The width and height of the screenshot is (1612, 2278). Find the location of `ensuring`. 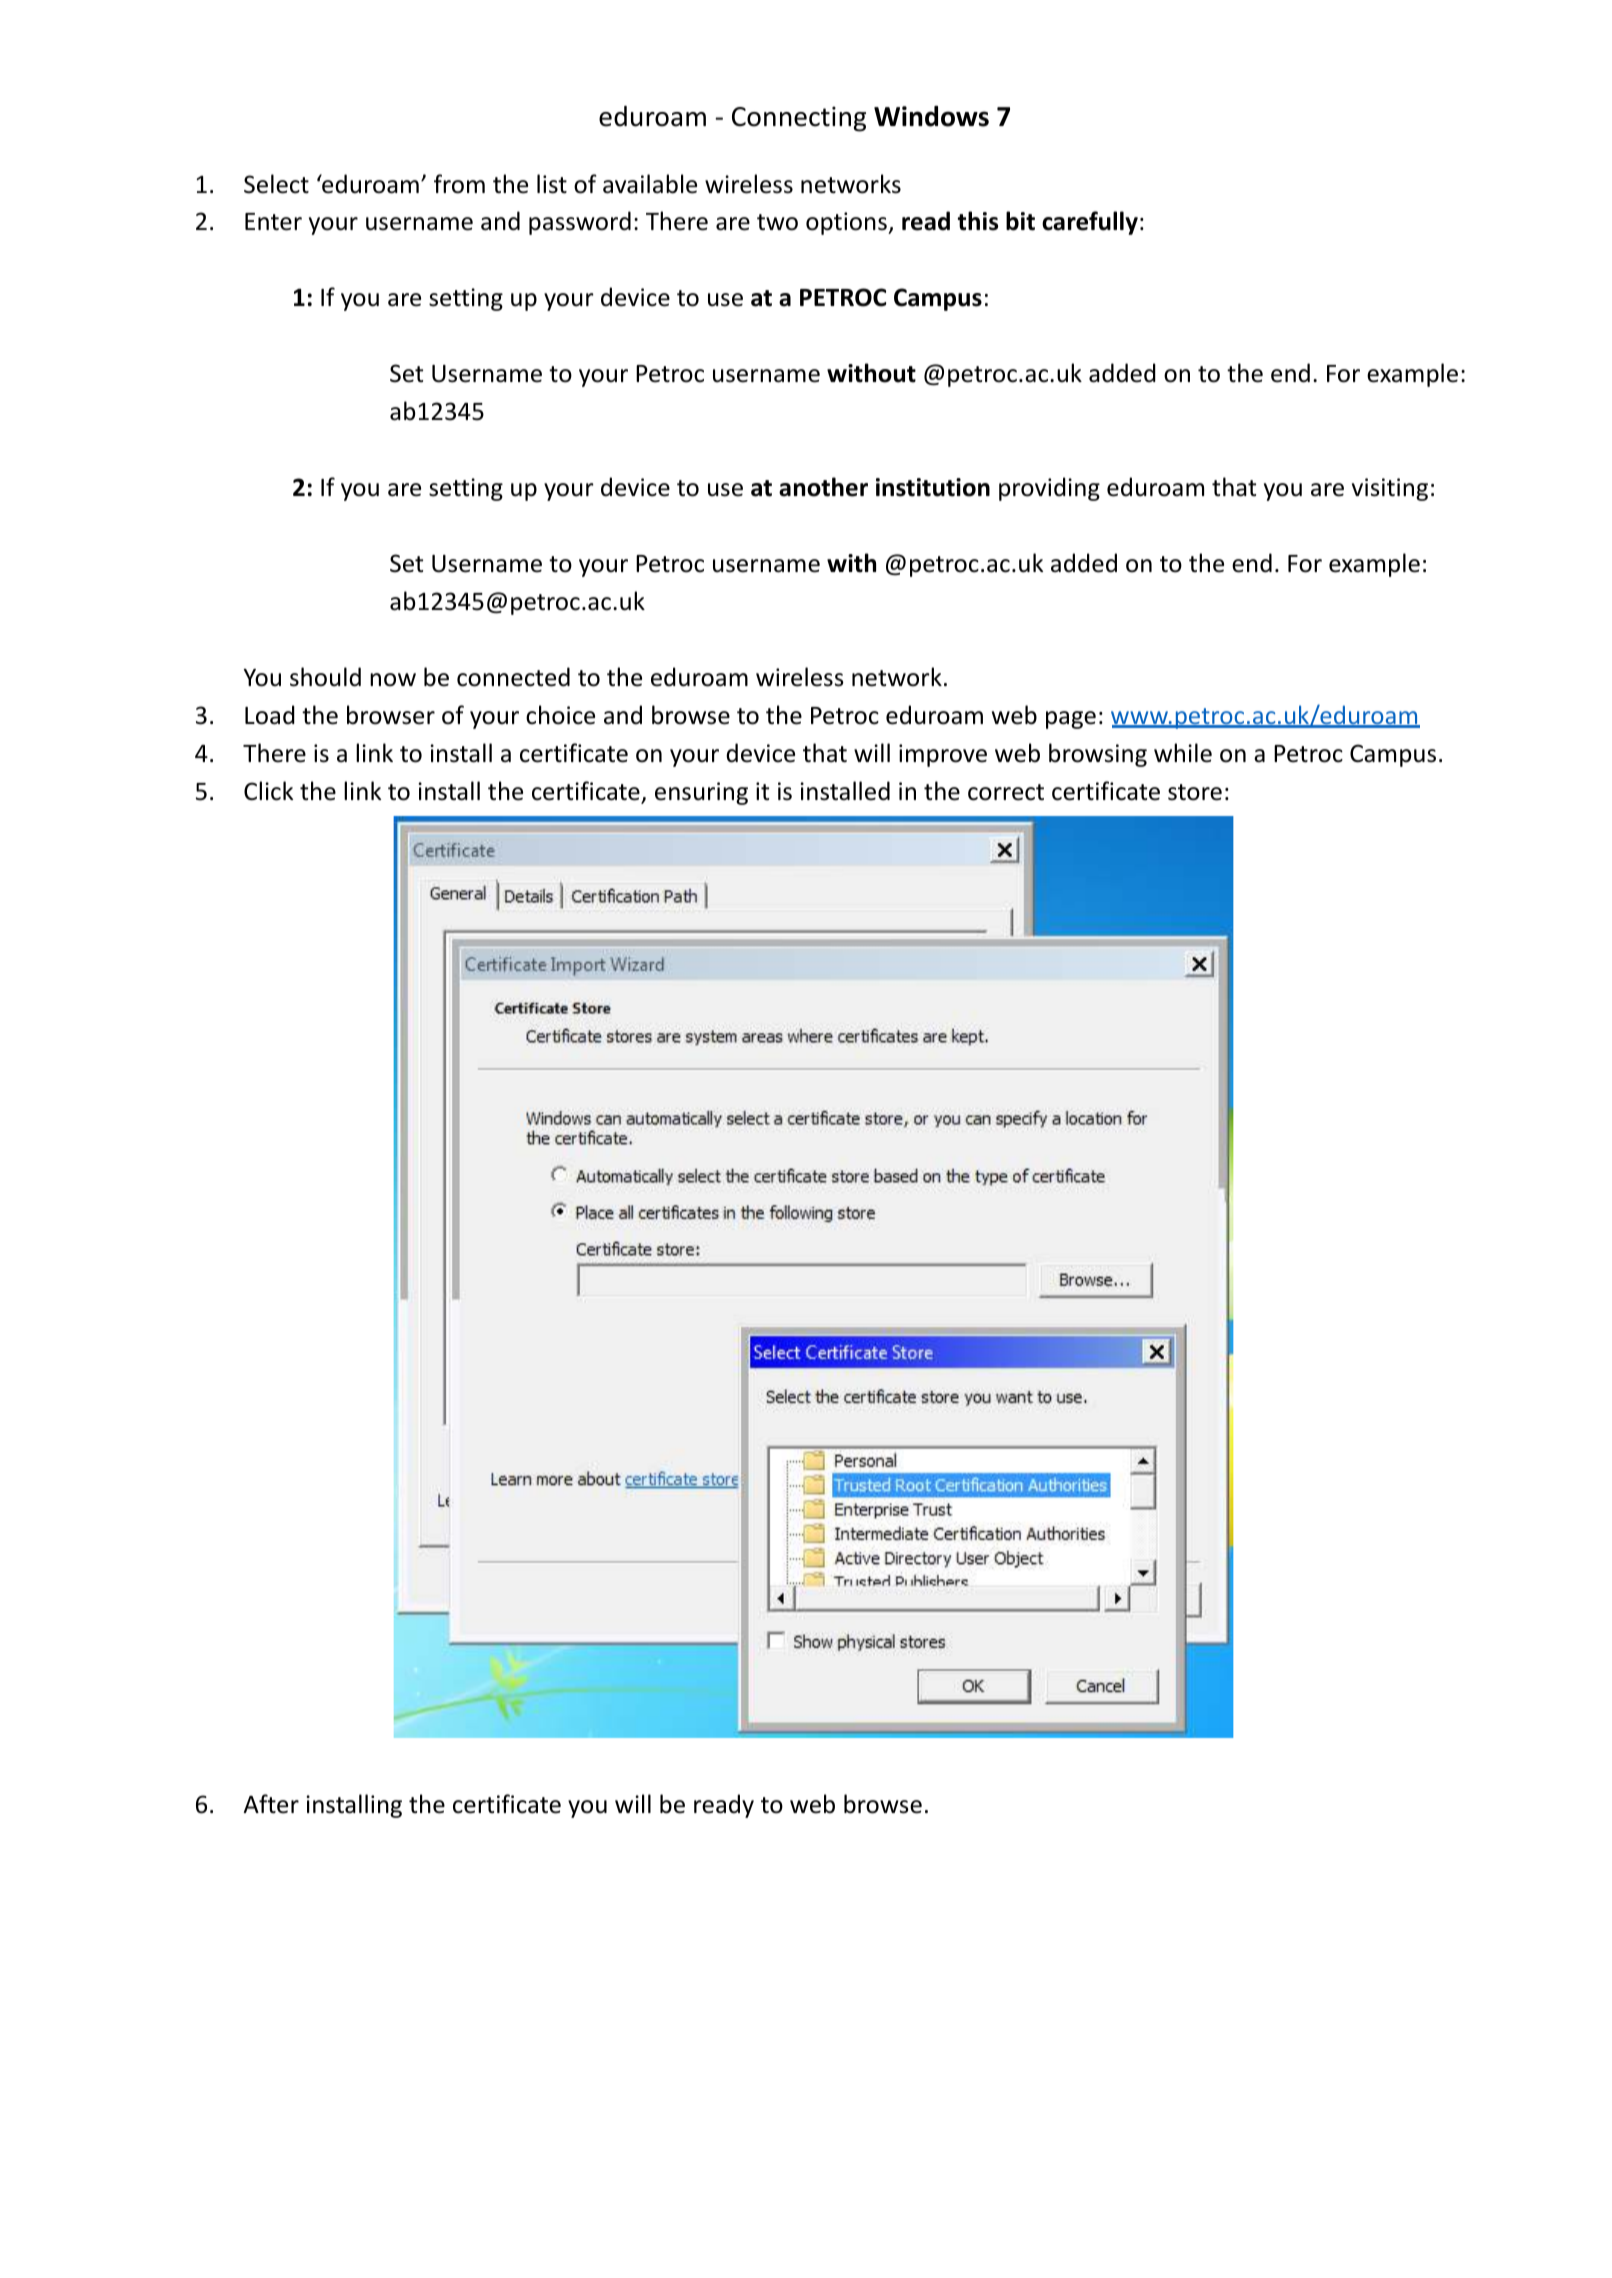

ensuring is located at coordinates (701, 793).
